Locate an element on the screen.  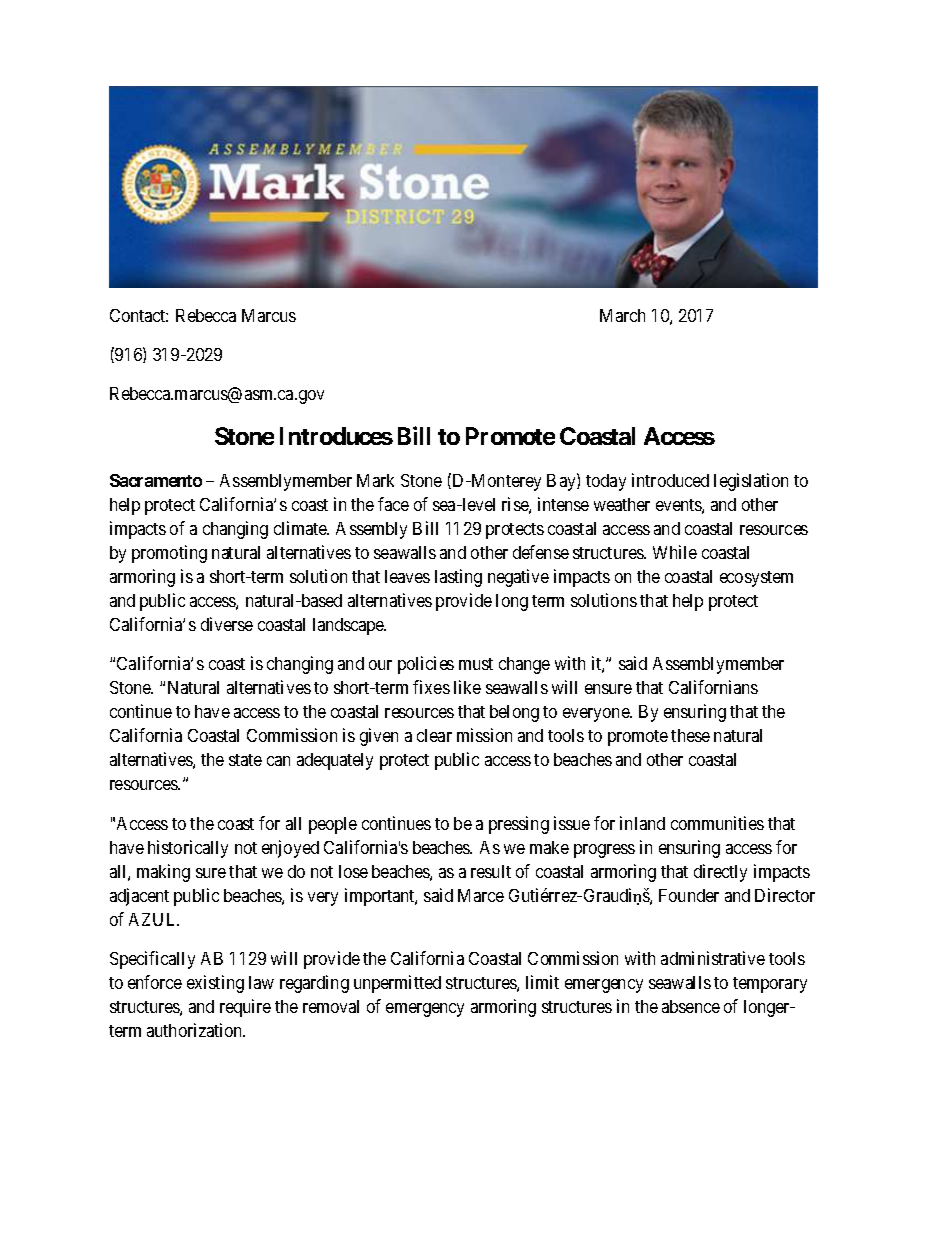
communities is located at coordinates (717, 823).
